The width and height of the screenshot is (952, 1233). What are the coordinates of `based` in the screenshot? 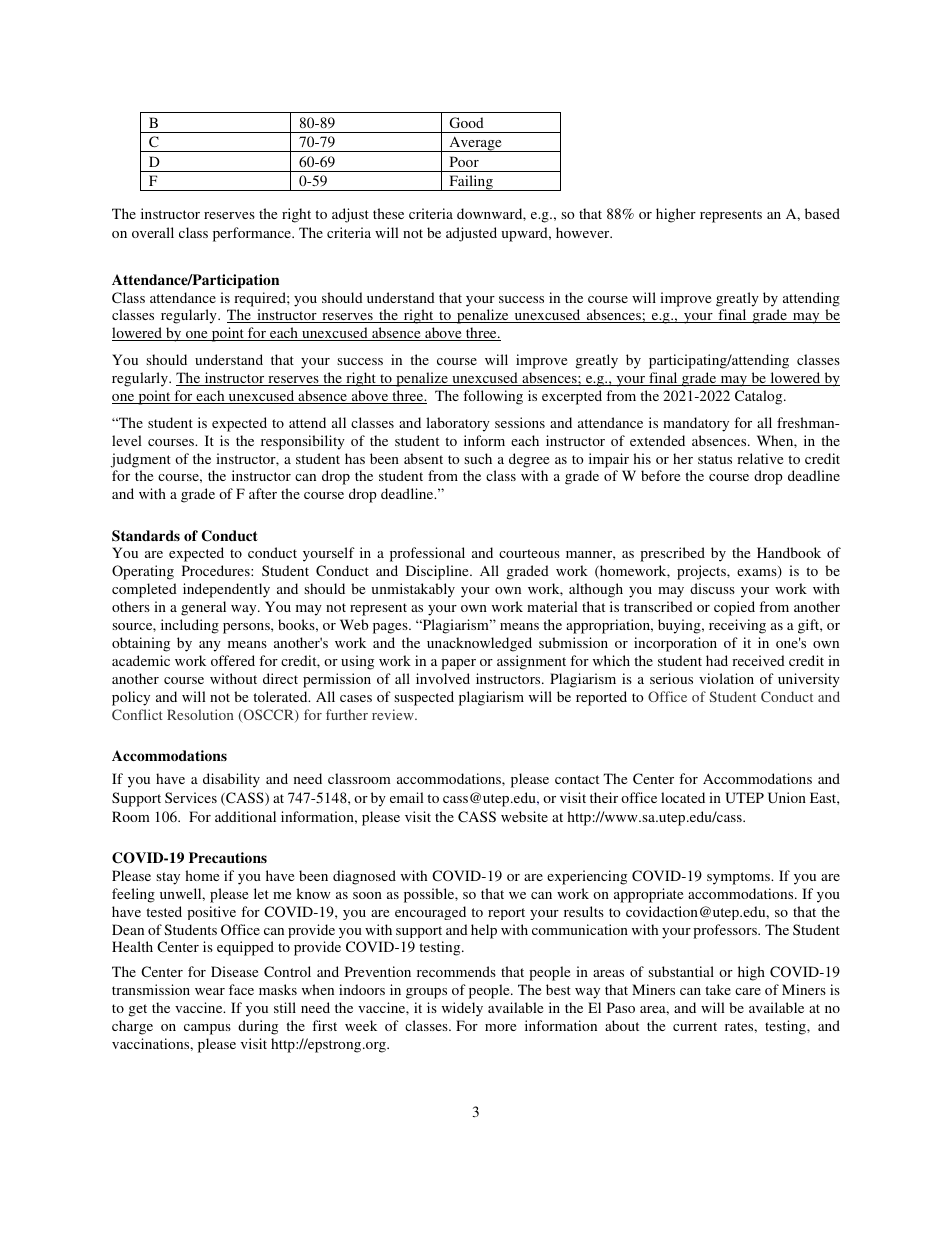 It's located at (822, 213).
